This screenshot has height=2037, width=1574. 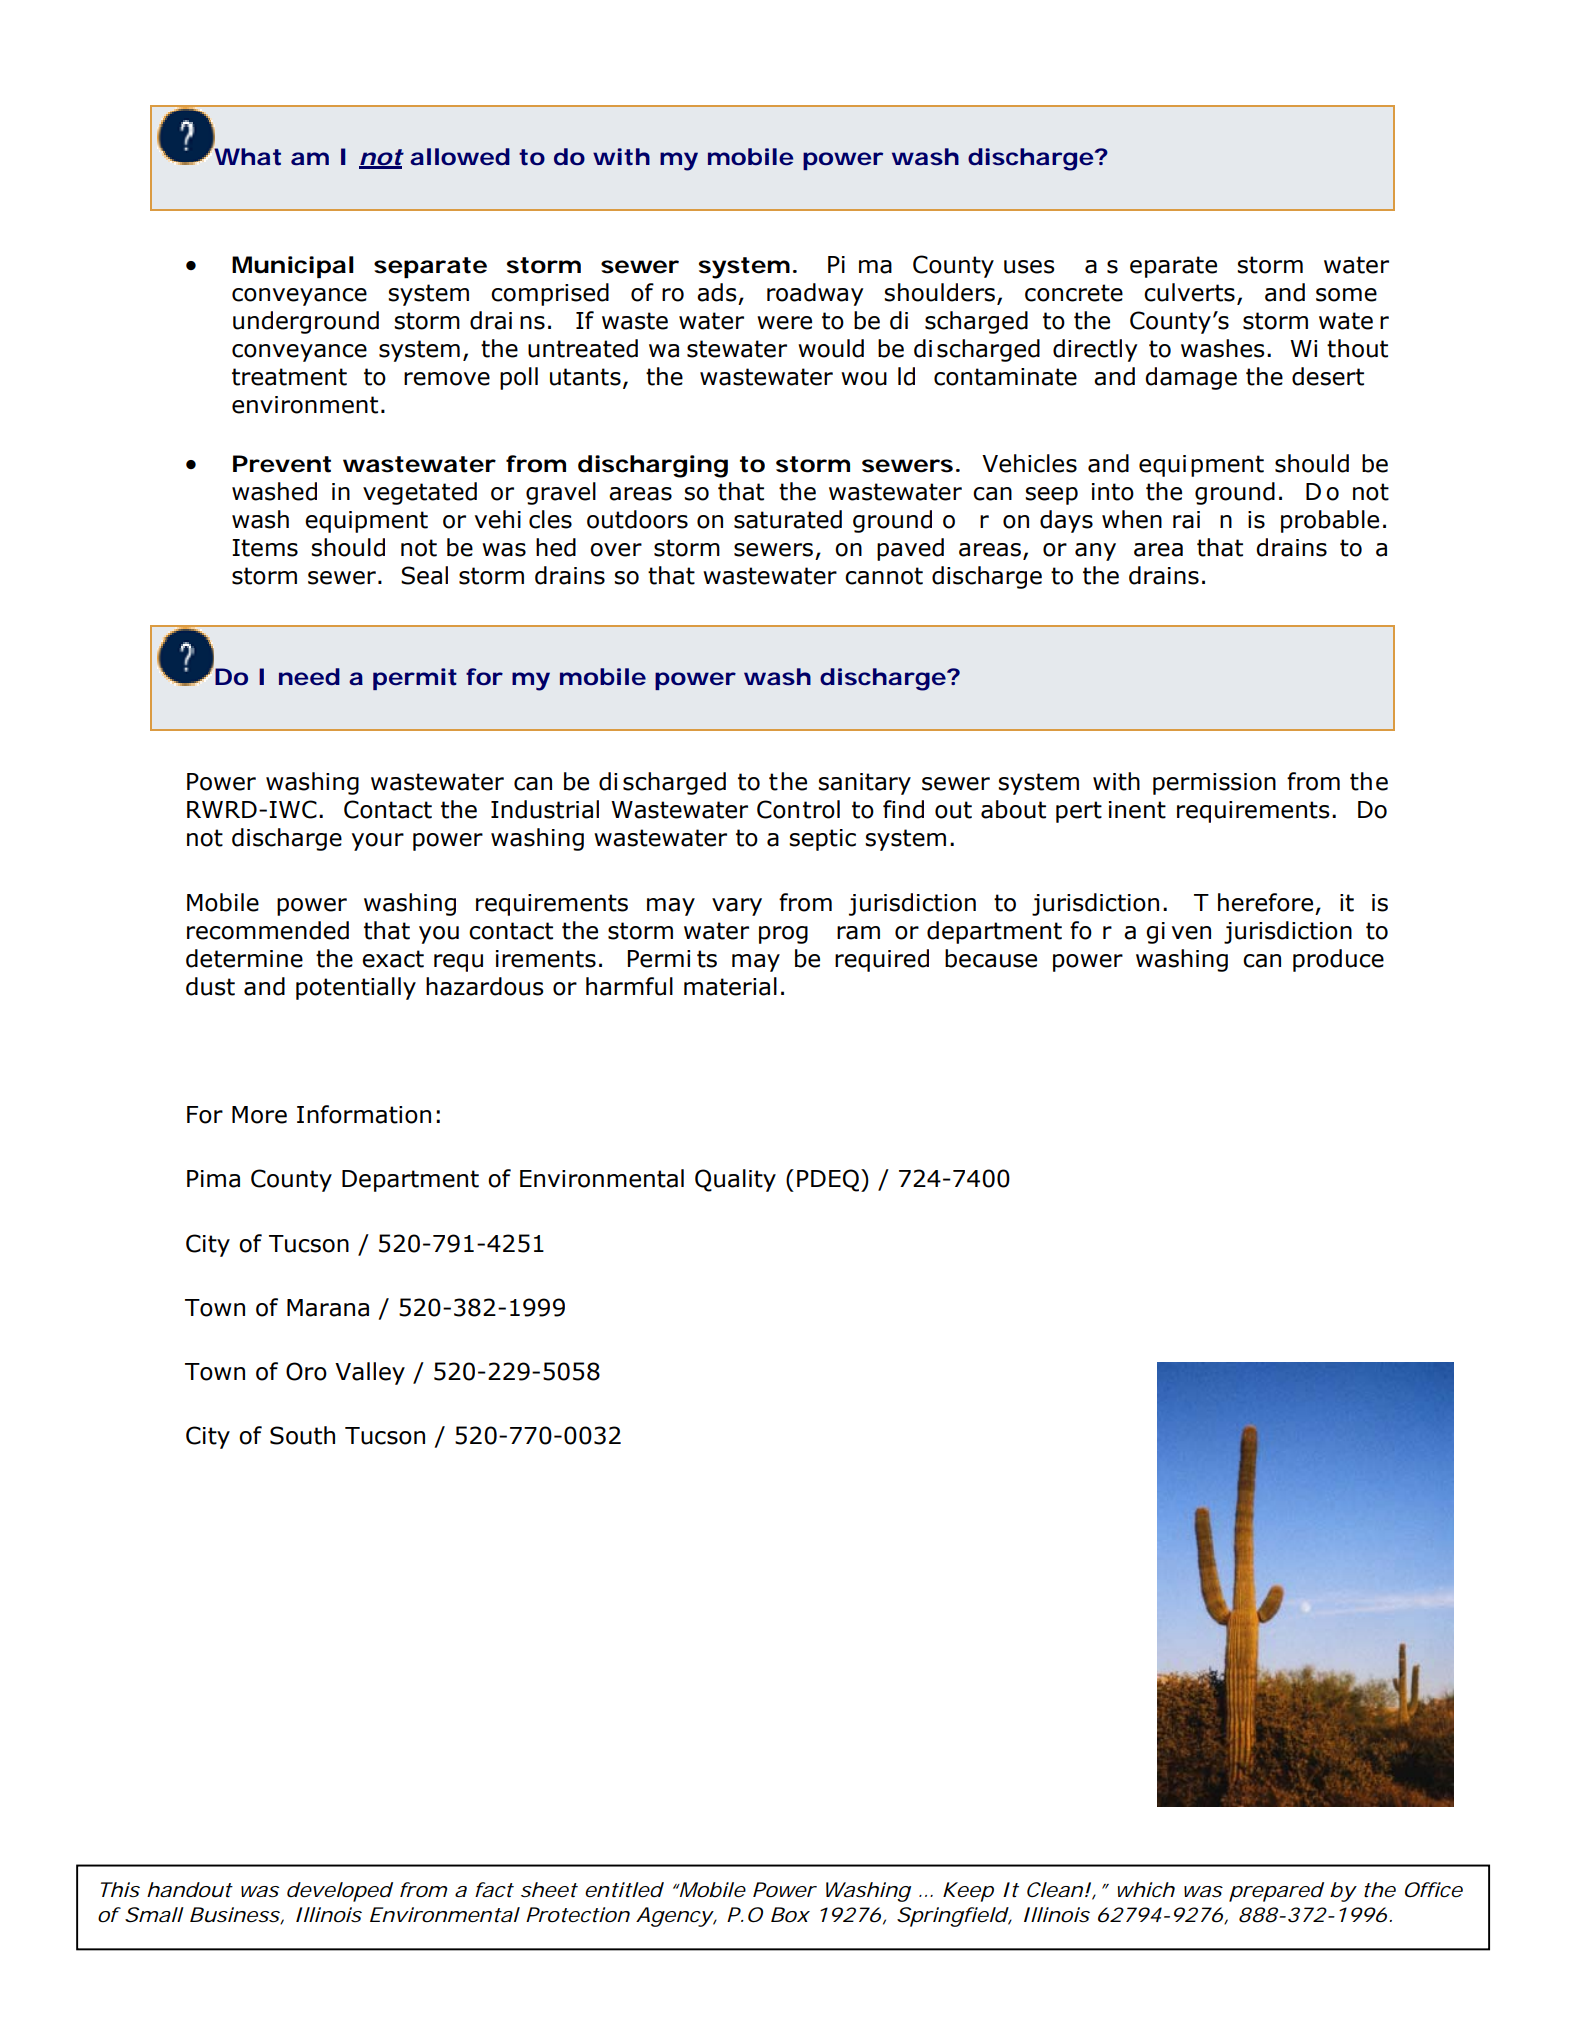 I want to click on produce, so click(x=1338, y=960).
